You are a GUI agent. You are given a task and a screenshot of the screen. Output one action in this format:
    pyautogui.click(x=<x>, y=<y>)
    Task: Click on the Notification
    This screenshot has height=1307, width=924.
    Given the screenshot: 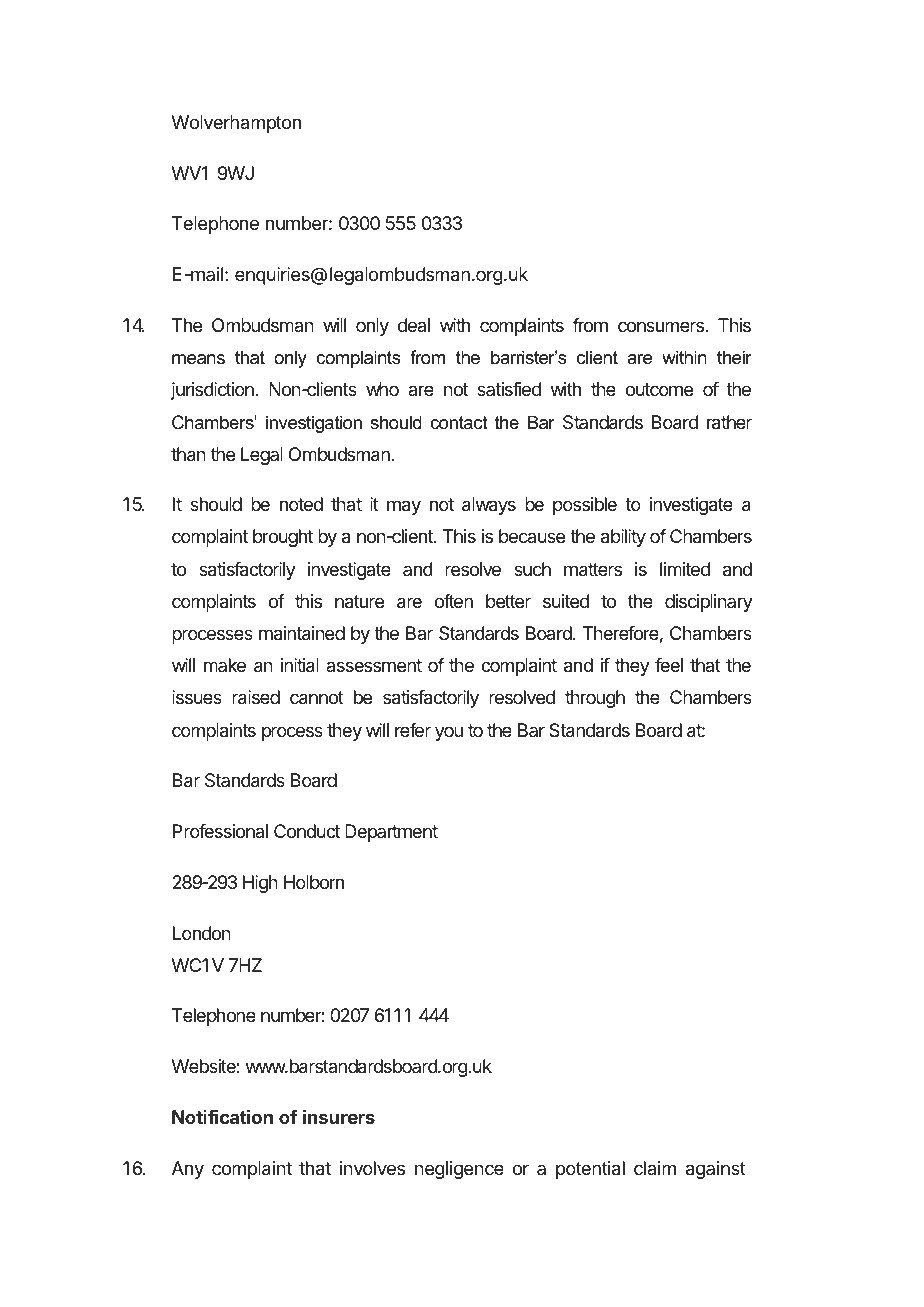 What is the action you would take?
    pyautogui.click(x=222, y=1116)
